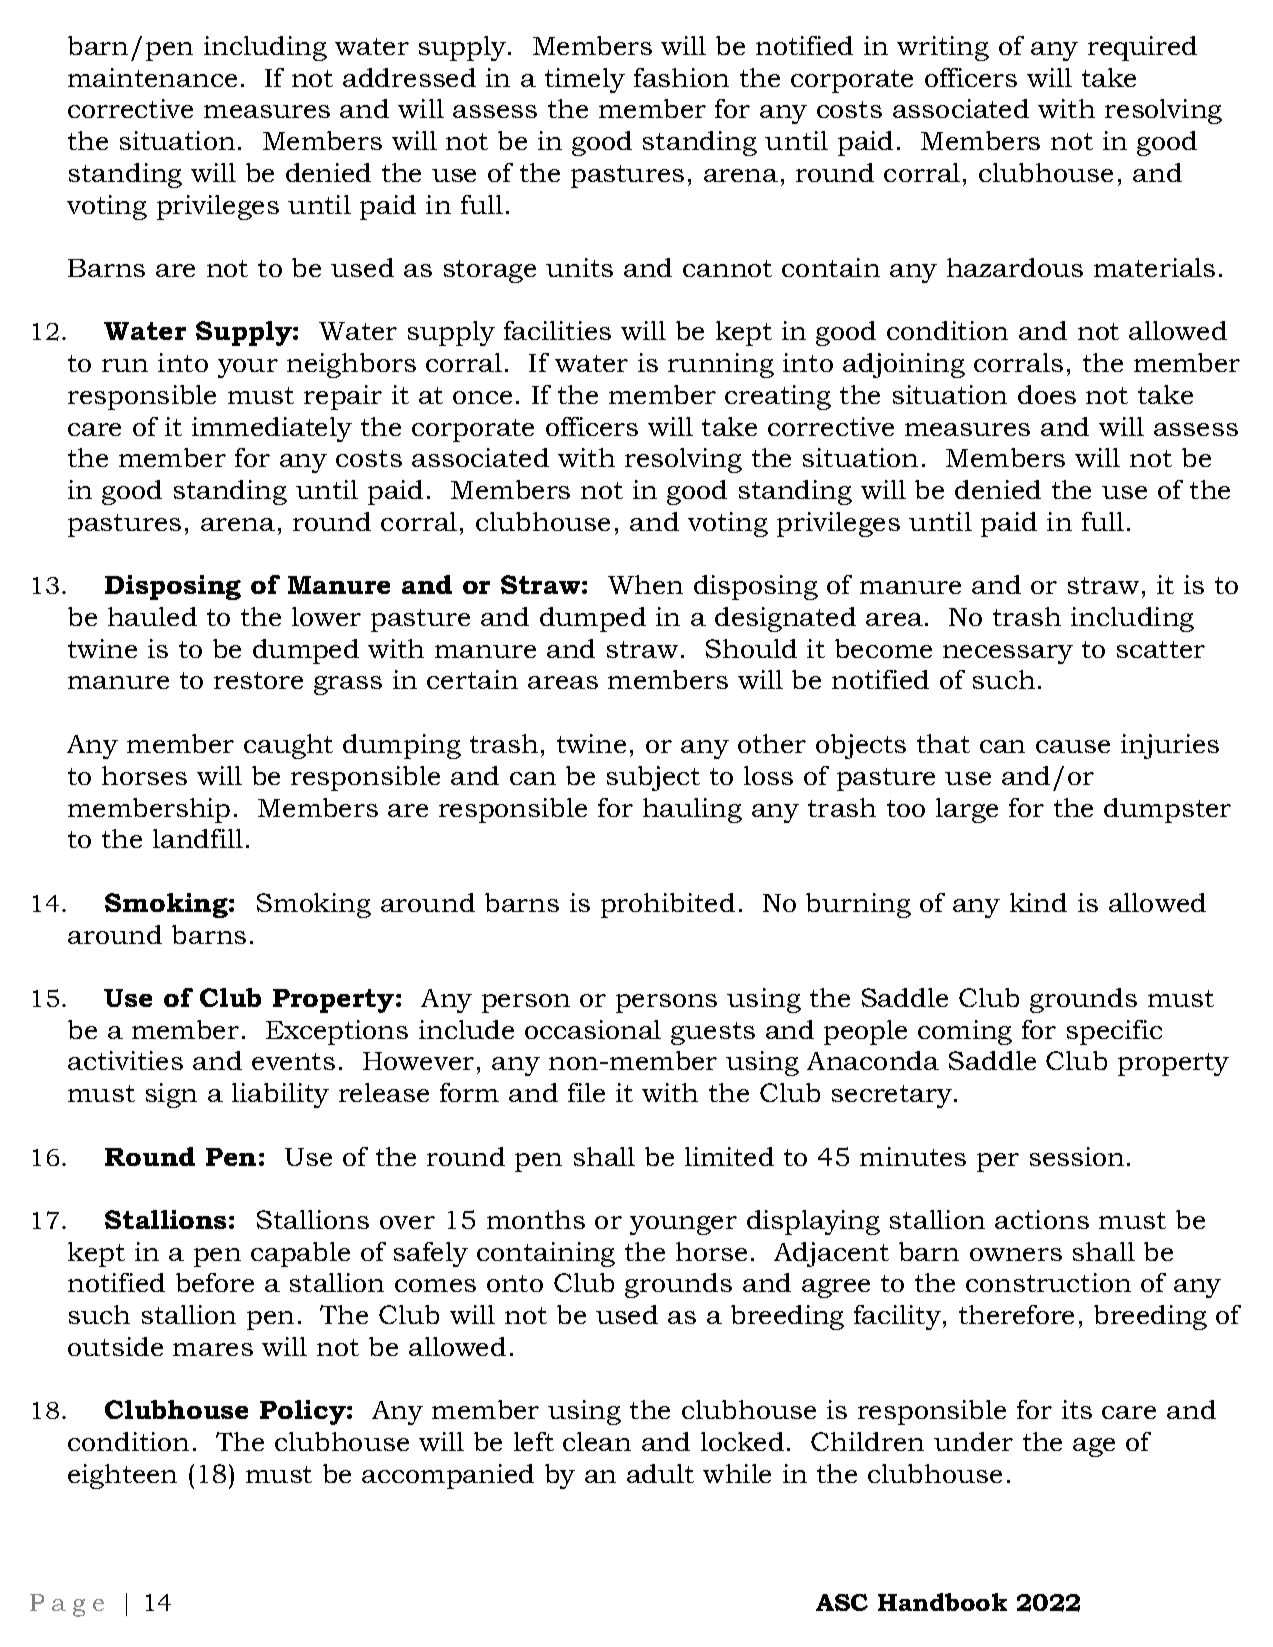 This page has width=1273, height=1647. Describe the element at coordinates (1142, 48) in the page. I see `required` at that location.
